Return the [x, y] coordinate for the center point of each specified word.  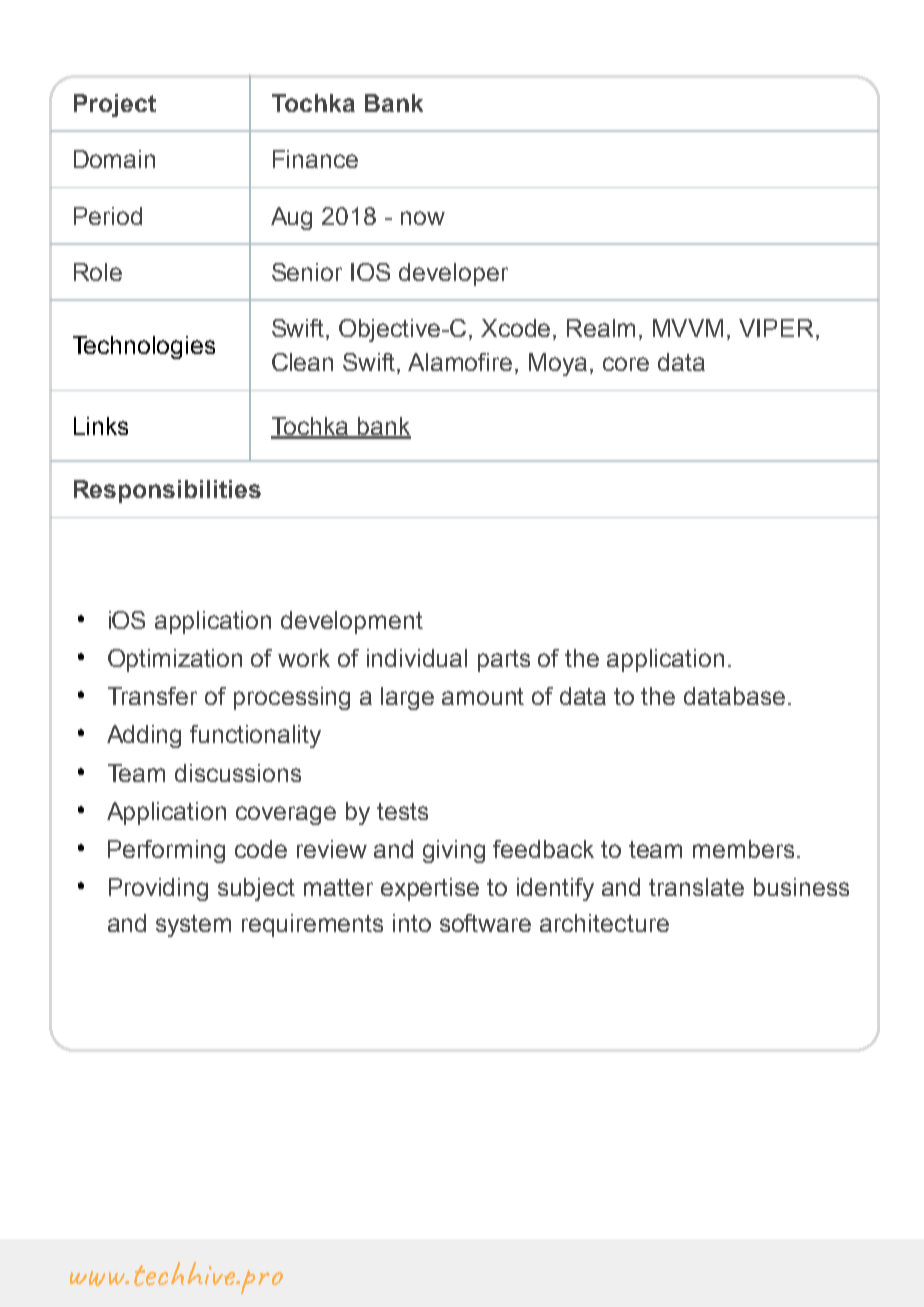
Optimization [175, 660]
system [193, 926]
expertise [430, 889]
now [423, 218]
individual [417, 658]
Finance [315, 159]
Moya [558, 364]
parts [504, 661]
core [626, 364]
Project [115, 105]
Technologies [144, 347]
